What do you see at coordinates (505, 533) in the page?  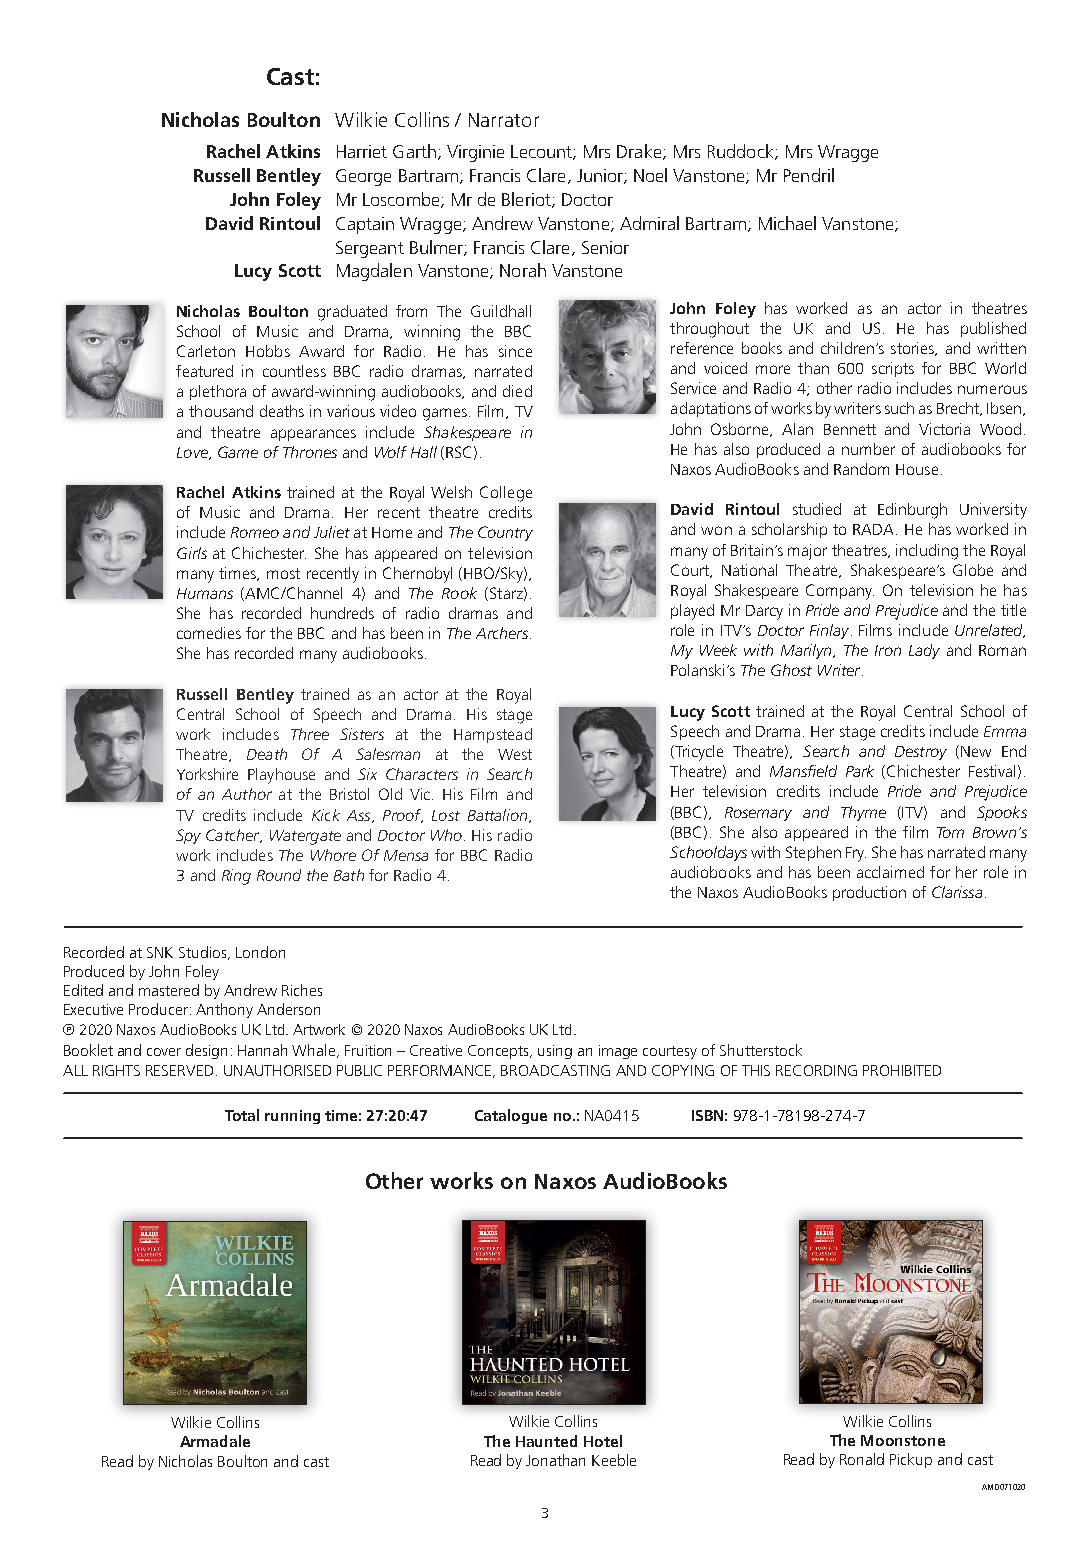 I see `Country` at bounding box center [505, 533].
